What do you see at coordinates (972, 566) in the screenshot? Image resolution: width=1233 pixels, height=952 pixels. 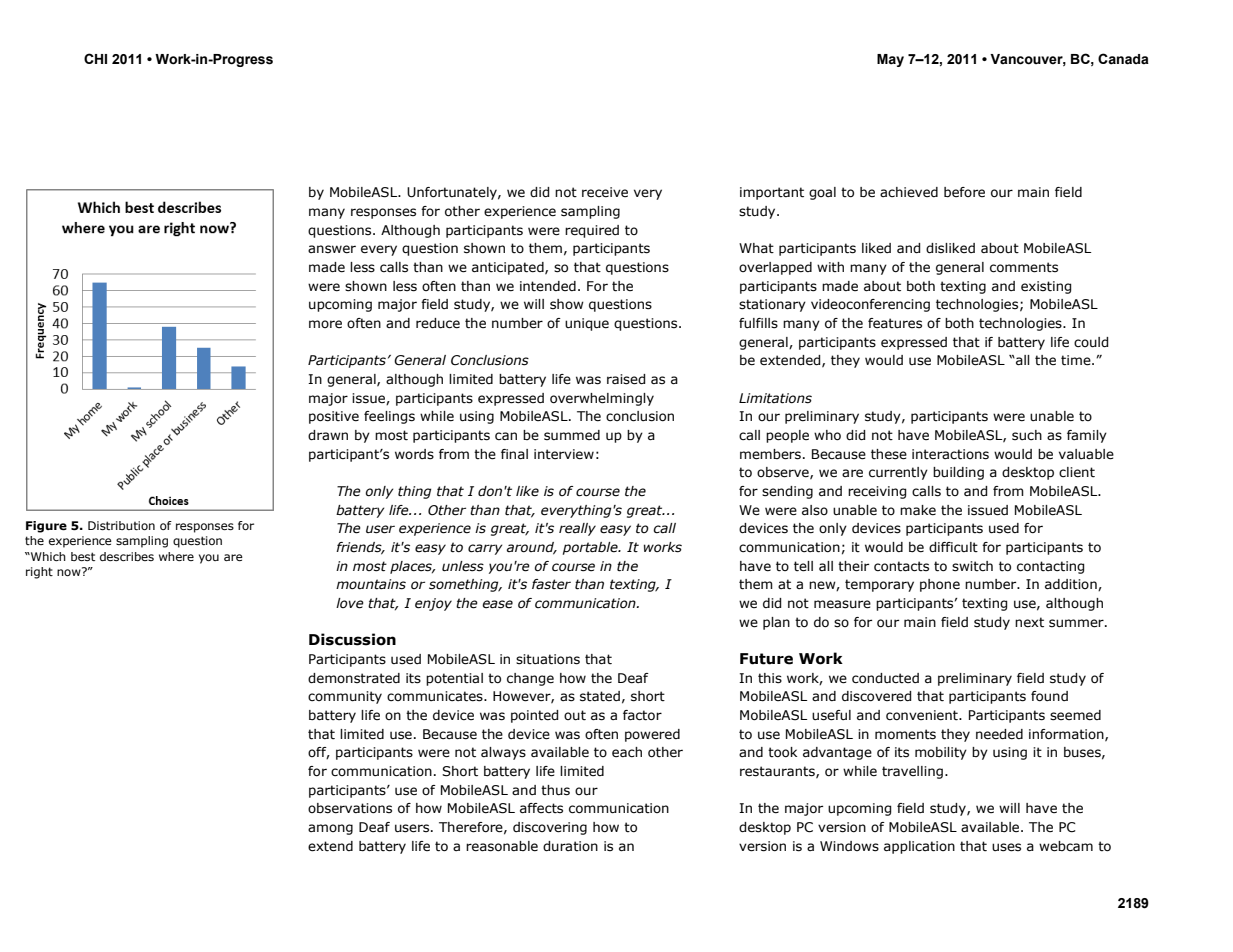 I see `switch` at bounding box center [972, 566].
